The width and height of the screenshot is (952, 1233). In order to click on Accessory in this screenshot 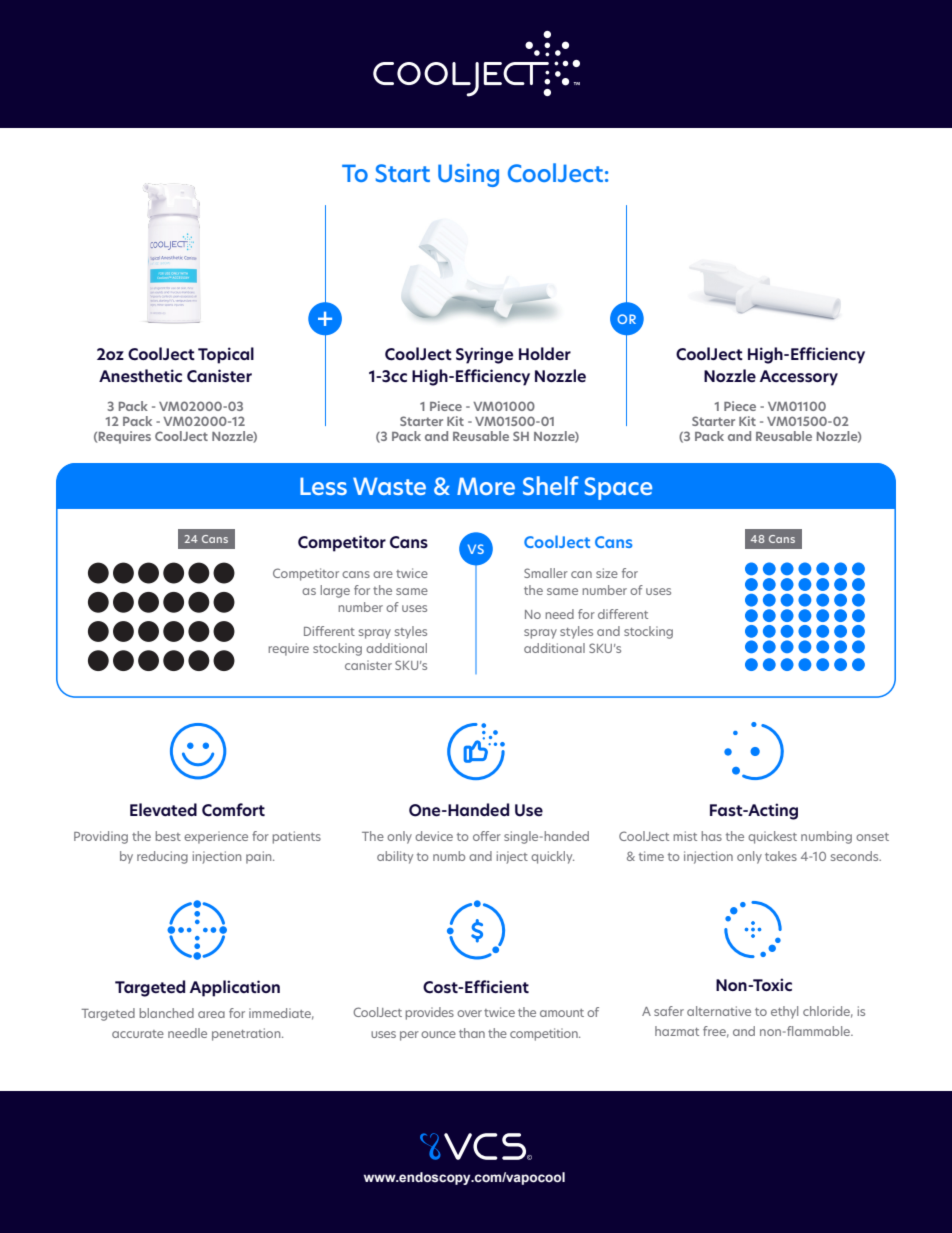, I will do `click(799, 378)`.
